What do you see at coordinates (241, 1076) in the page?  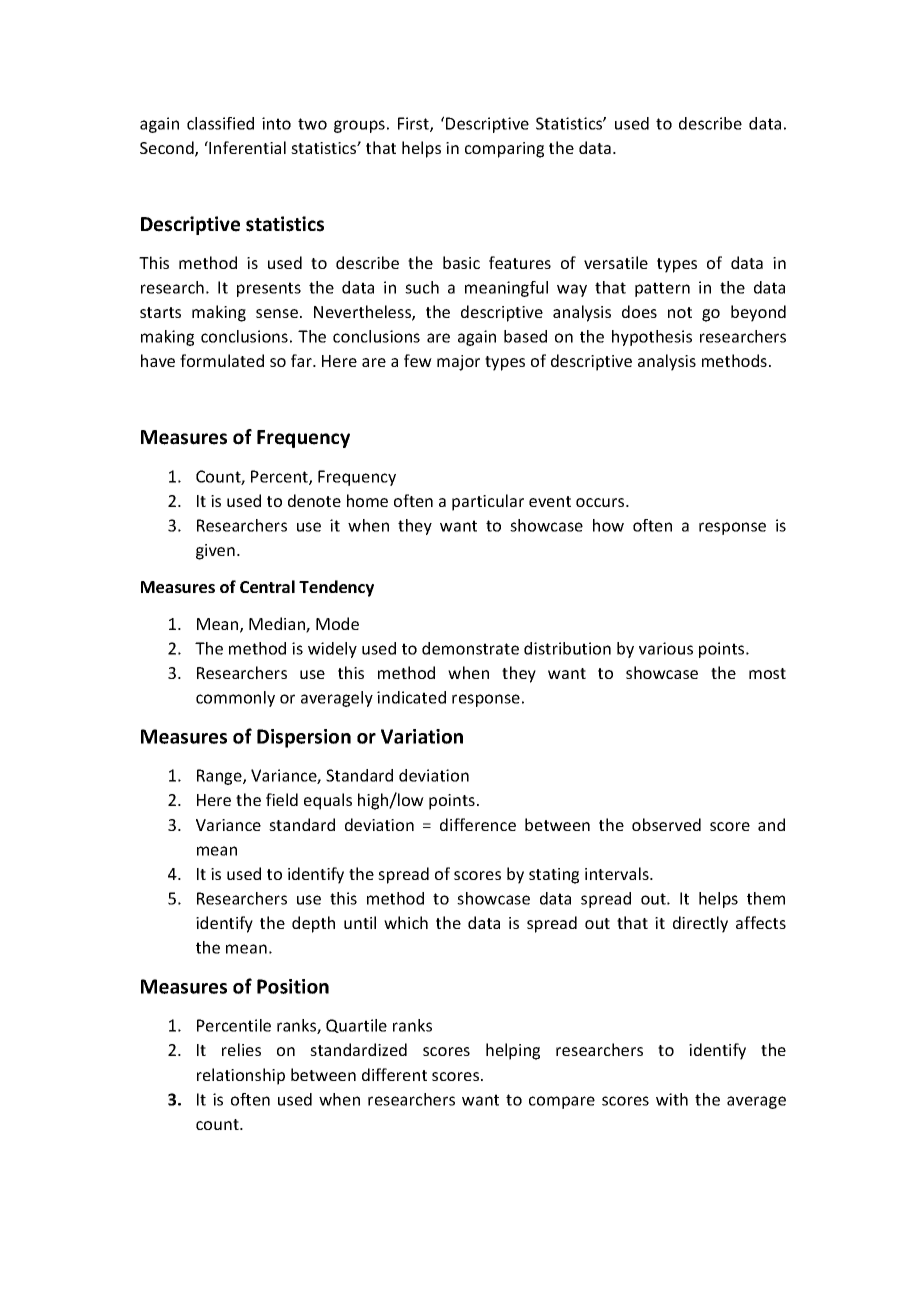 I see `relationship` at bounding box center [241, 1076].
